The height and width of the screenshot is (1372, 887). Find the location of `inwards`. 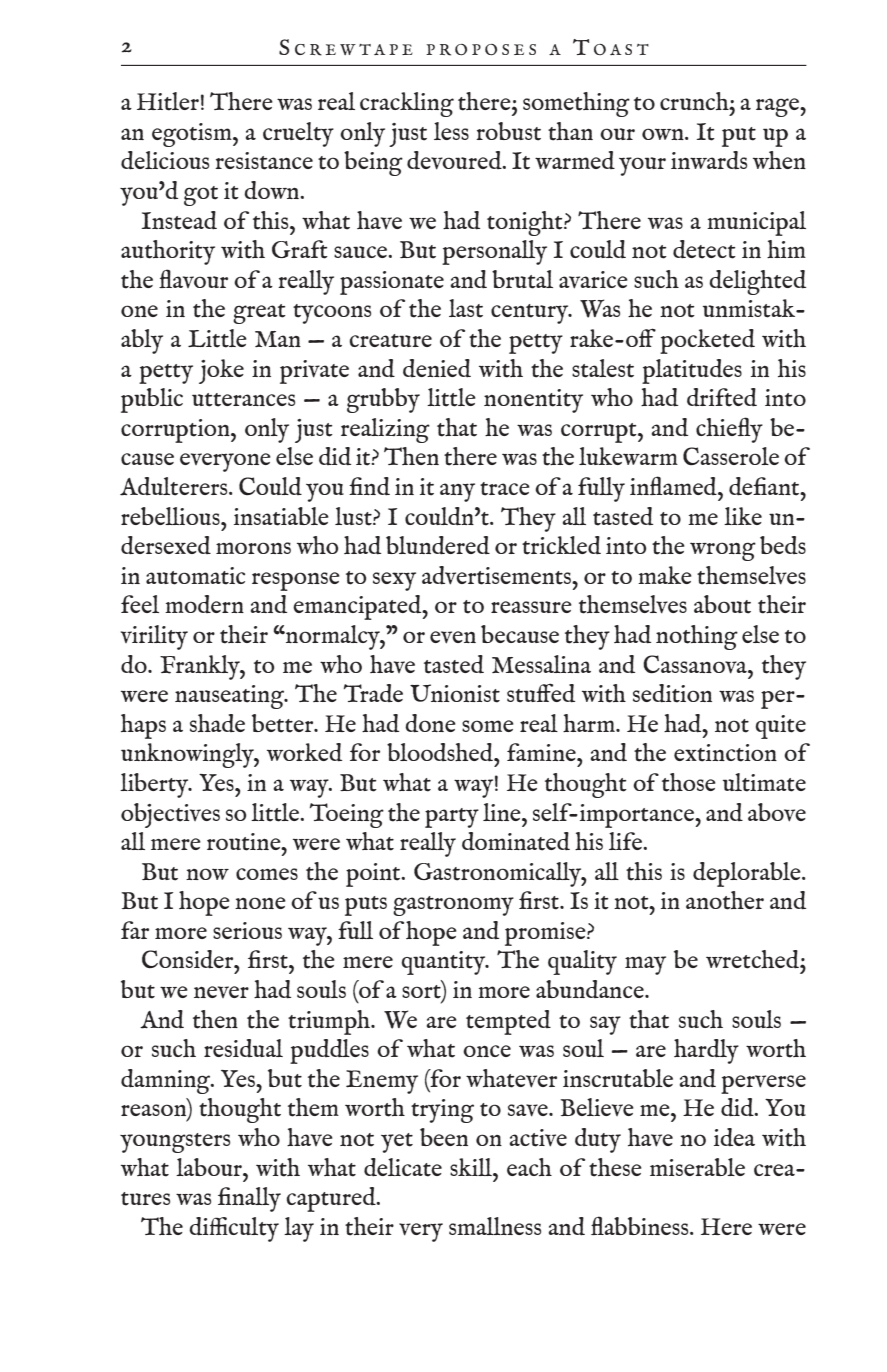

inwards is located at coordinates (709, 160).
